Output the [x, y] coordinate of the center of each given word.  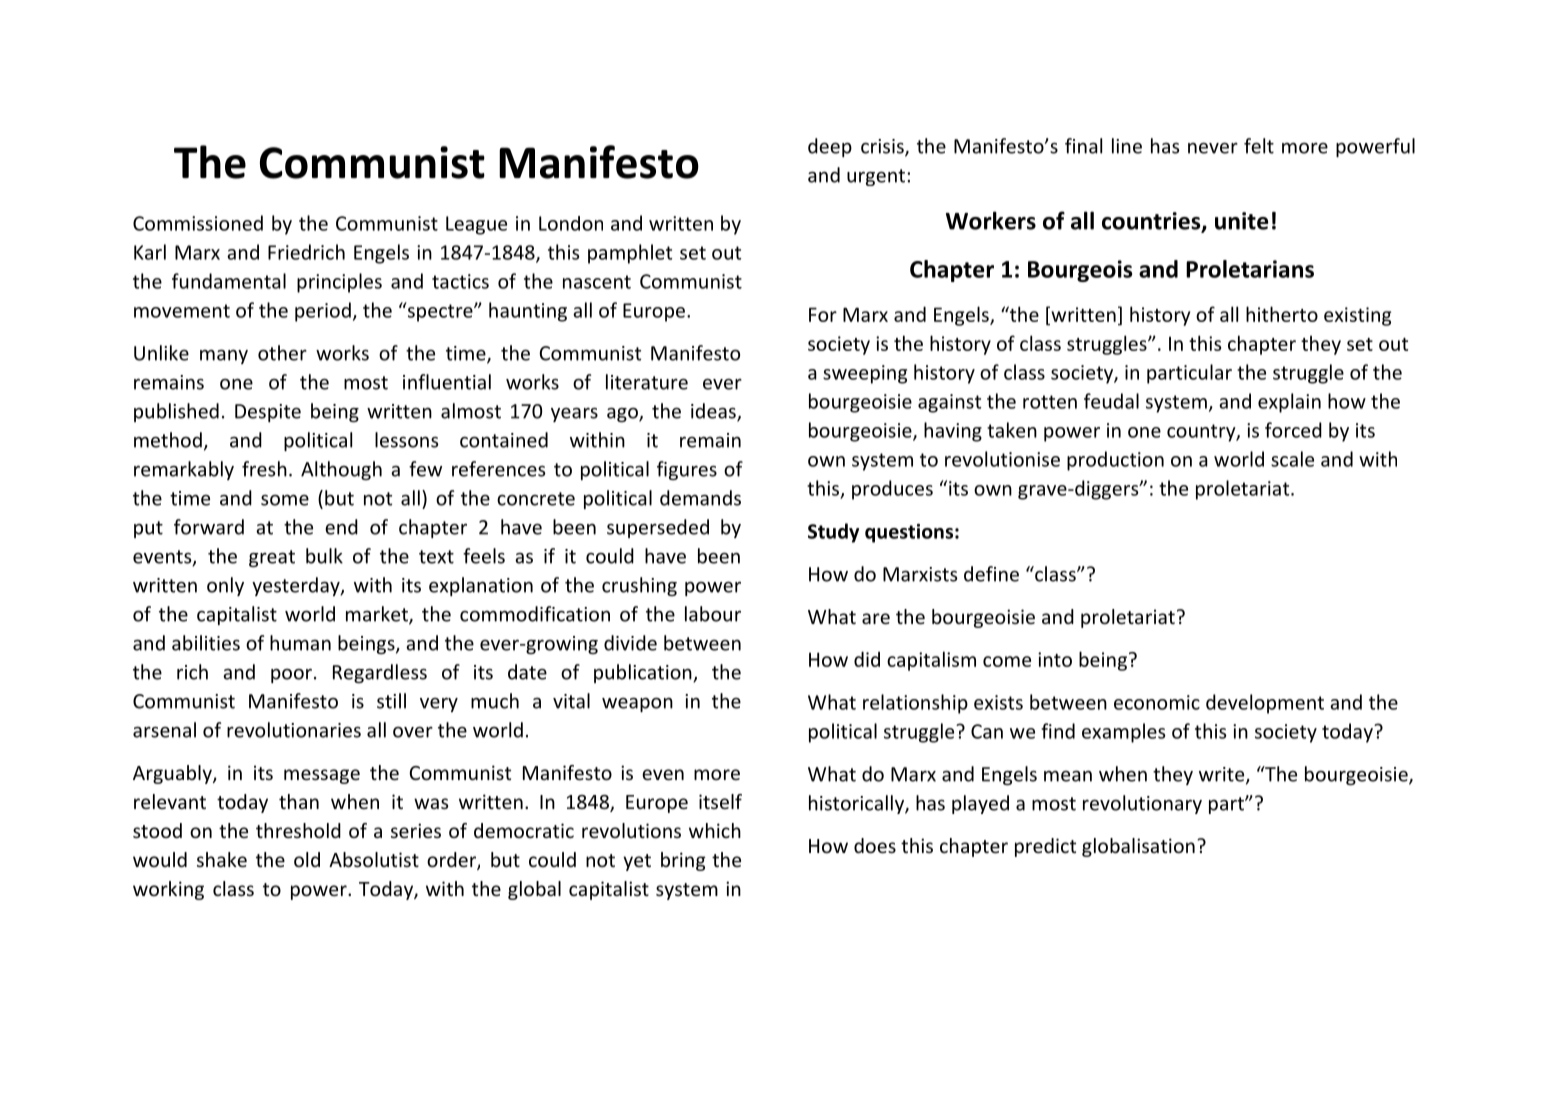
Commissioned [198, 223]
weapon [637, 704]
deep [830, 147]
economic [1157, 702]
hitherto [1282, 314]
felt [1259, 146]
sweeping [865, 374]
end [341, 527]
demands [700, 498]
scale [1292, 459]
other [282, 353]
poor [291, 675]
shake [222, 859]
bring [683, 861]
